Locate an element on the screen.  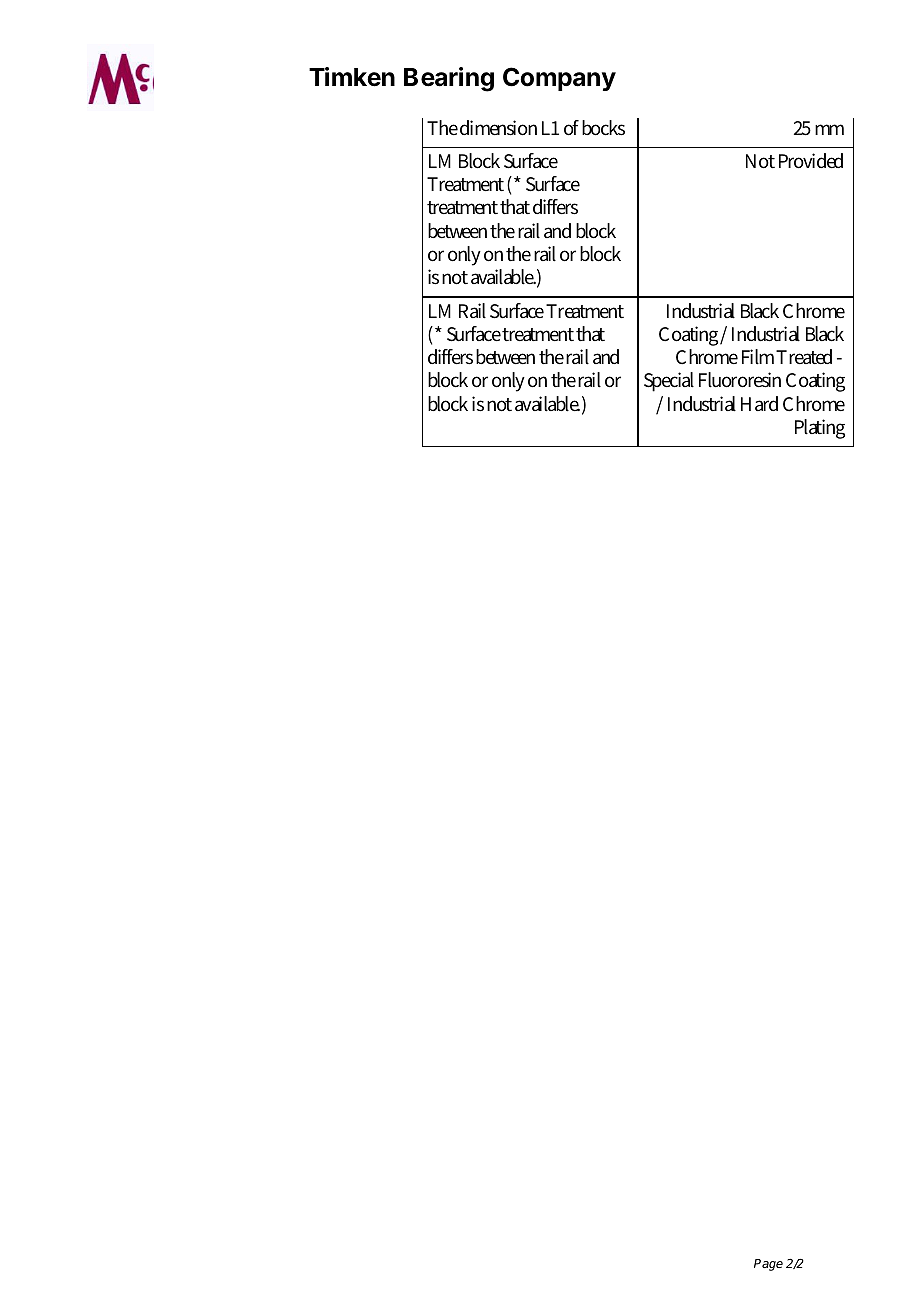
Special is located at coordinates (669, 382).
